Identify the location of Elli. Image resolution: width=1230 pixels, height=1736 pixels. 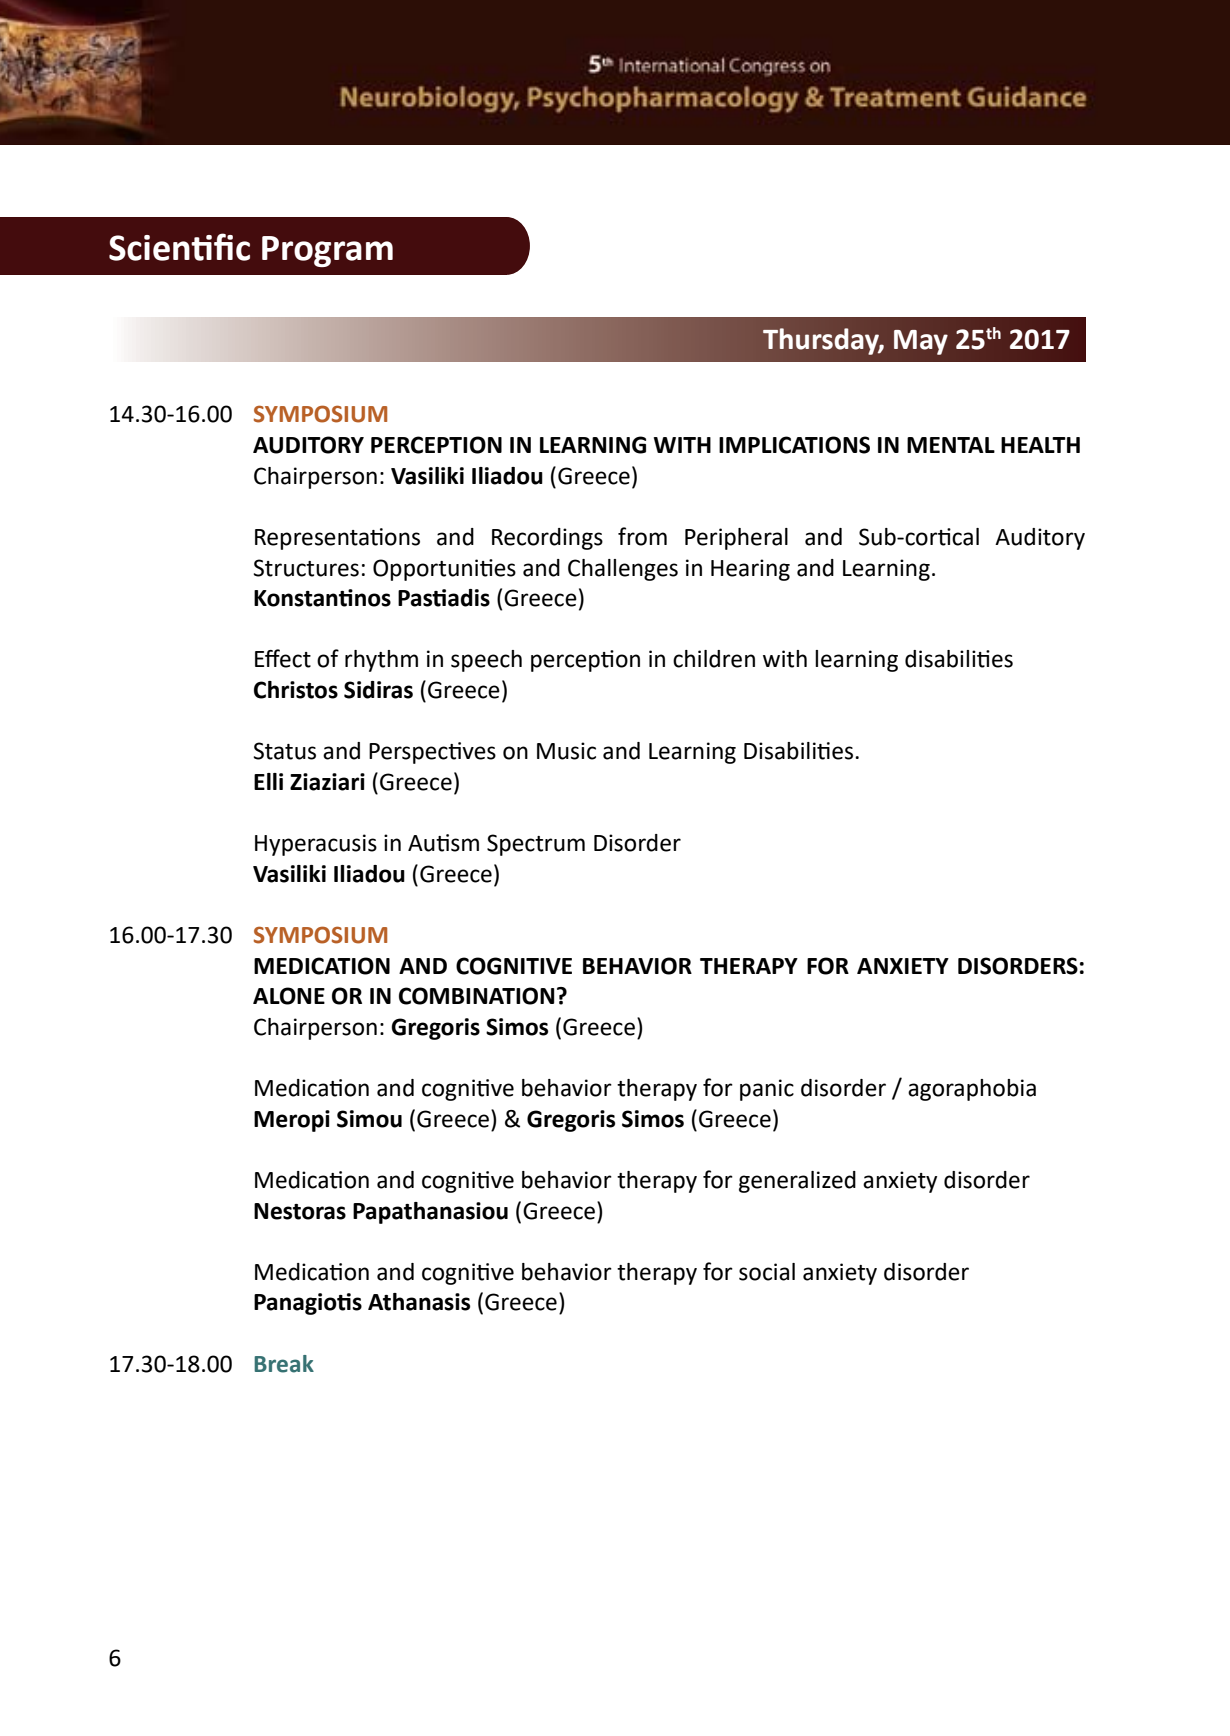
(268, 781).
